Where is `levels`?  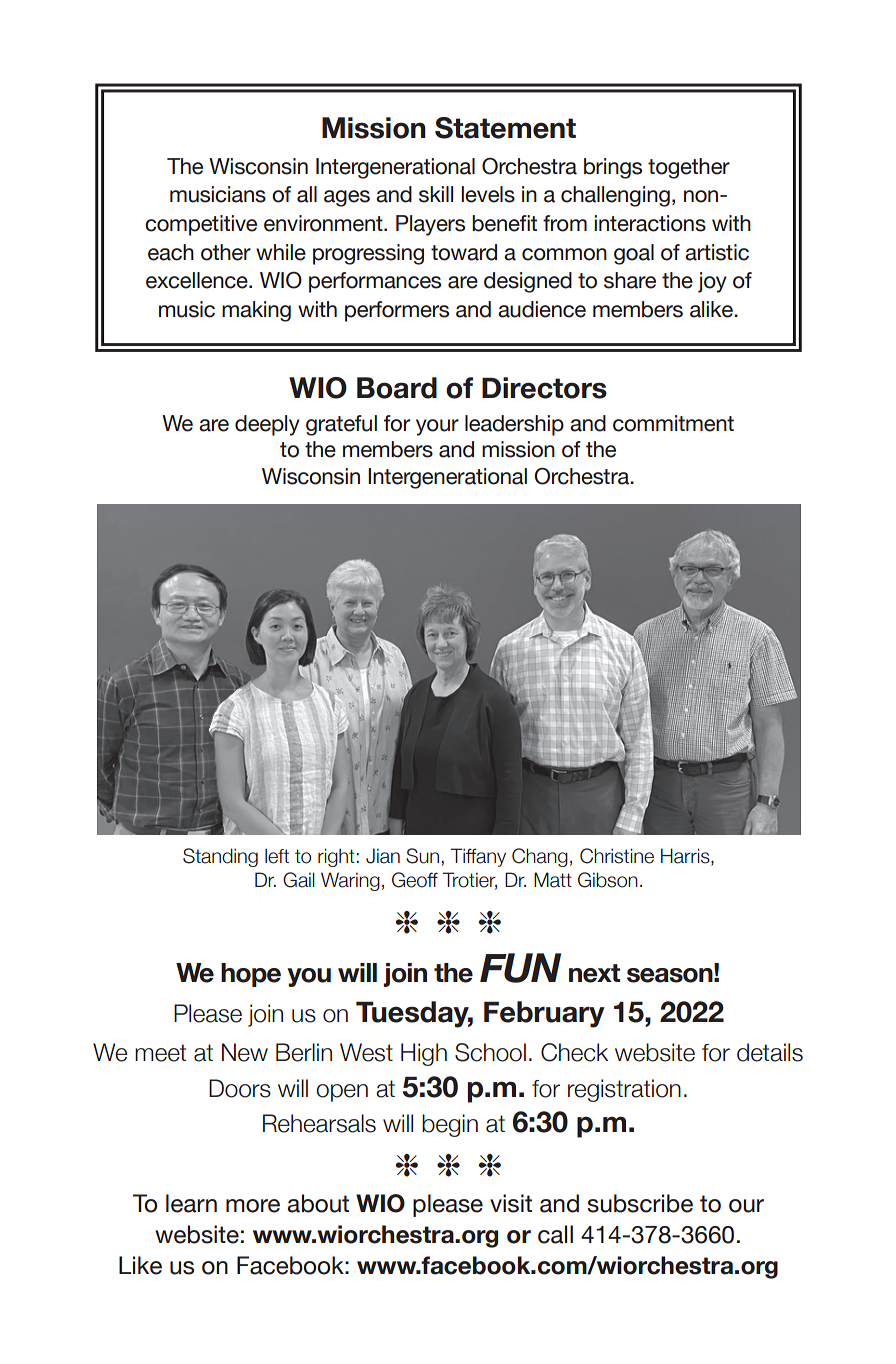 levels is located at coordinates (488, 194).
